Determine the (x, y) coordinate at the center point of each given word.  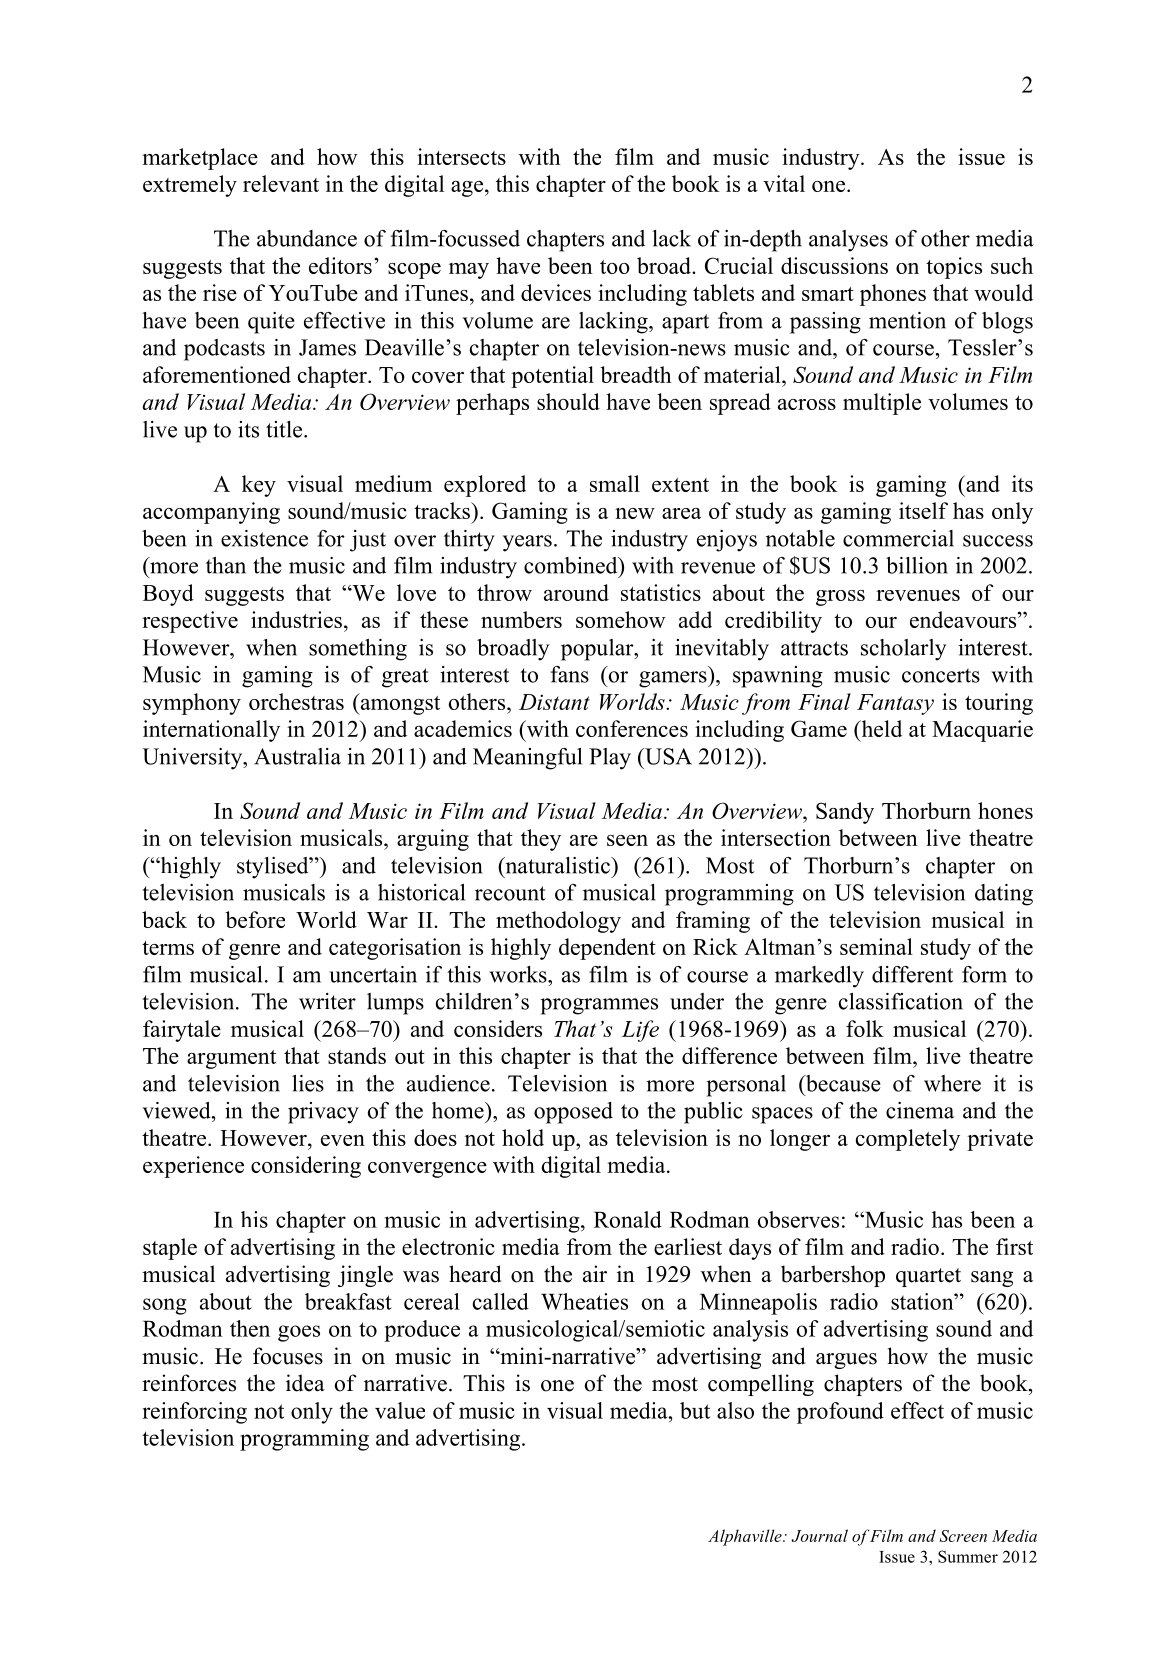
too (615, 267)
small (615, 483)
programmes (599, 1006)
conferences (632, 728)
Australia (297, 756)
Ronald (628, 1219)
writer (327, 1001)
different (912, 974)
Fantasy (895, 704)
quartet (928, 1277)
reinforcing (194, 1413)
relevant (281, 183)
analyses (848, 241)
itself (923, 510)
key (259, 486)
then (250, 1328)
